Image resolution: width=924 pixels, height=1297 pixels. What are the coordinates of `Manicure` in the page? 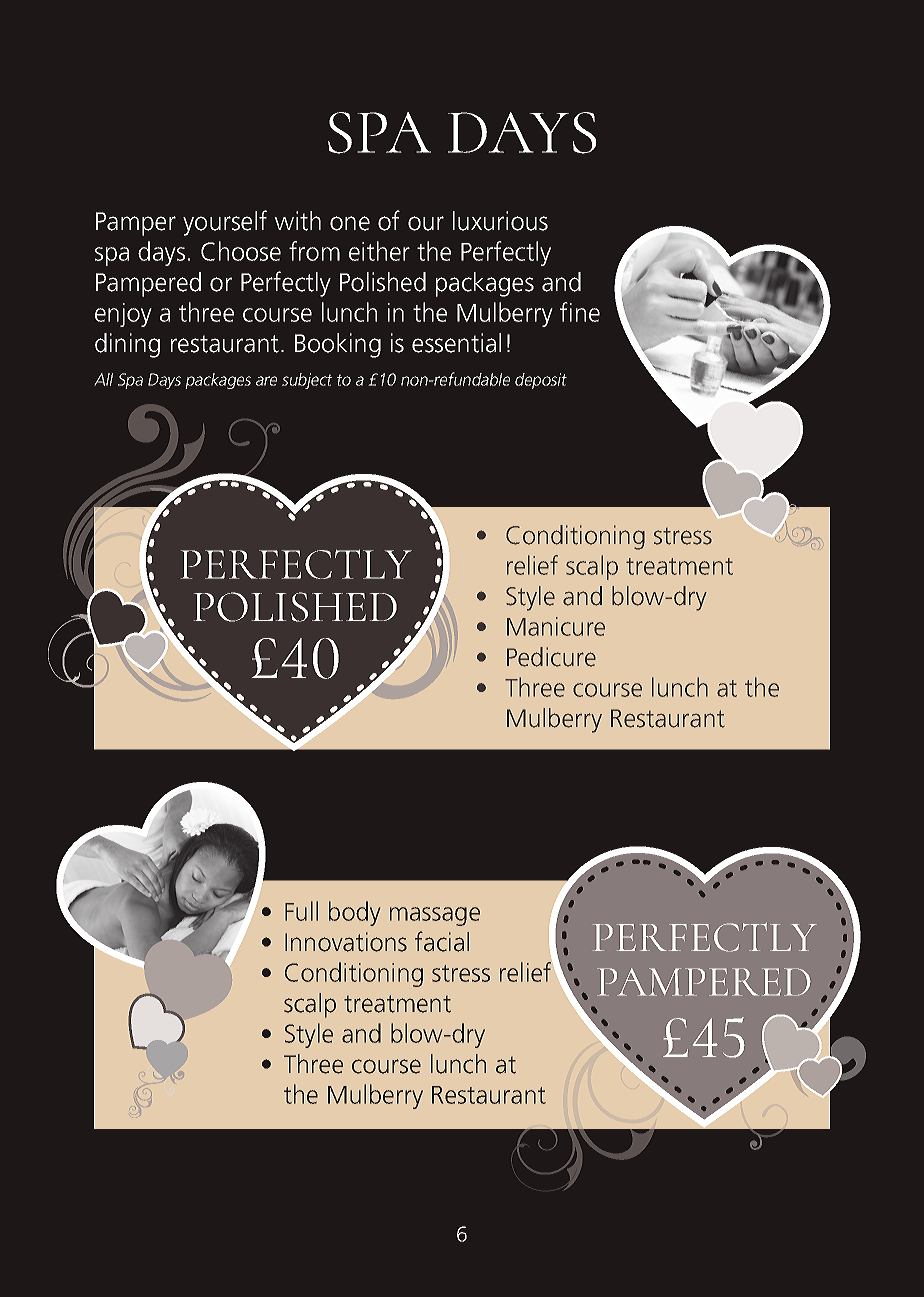 It's located at (556, 626).
